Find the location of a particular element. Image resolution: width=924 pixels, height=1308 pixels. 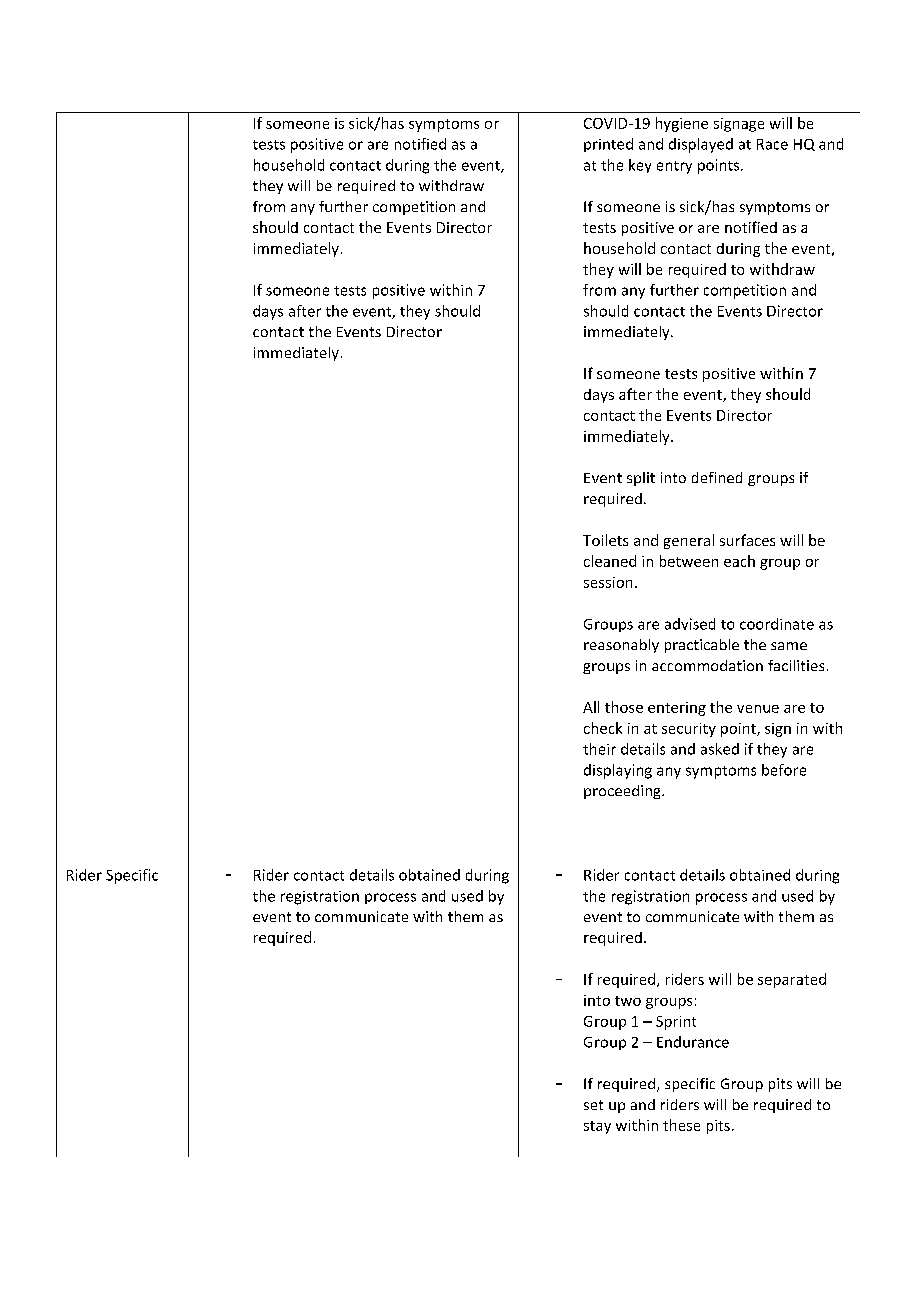

reasonably is located at coordinates (621, 646).
